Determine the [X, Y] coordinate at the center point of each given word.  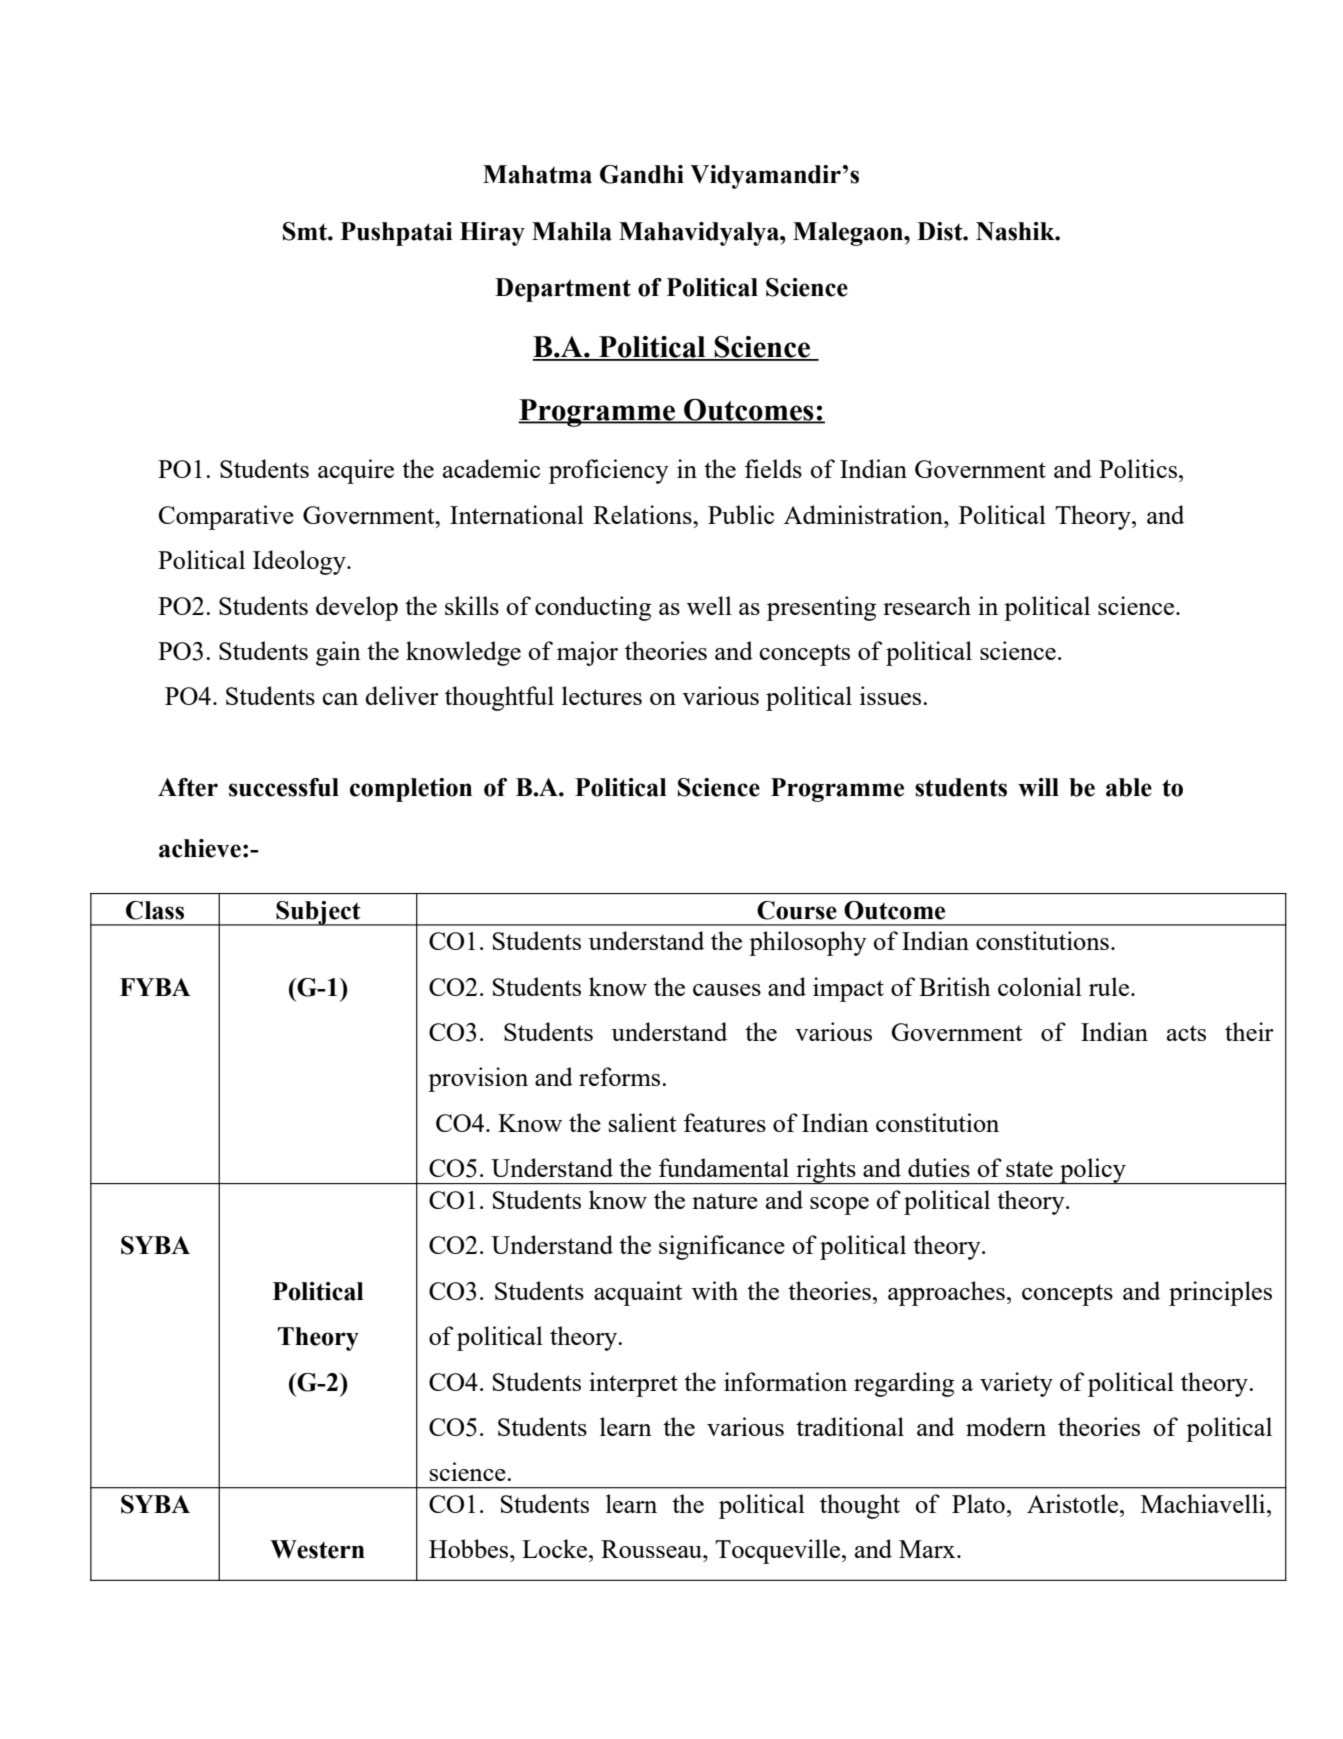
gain [338, 653]
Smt [306, 231]
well [709, 605]
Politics [1138, 468]
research [927, 605]
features [725, 1122]
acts [1186, 1033]
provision [478, 1079]
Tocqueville [779, 1551]
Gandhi [642, 174]
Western [317, 1549]
